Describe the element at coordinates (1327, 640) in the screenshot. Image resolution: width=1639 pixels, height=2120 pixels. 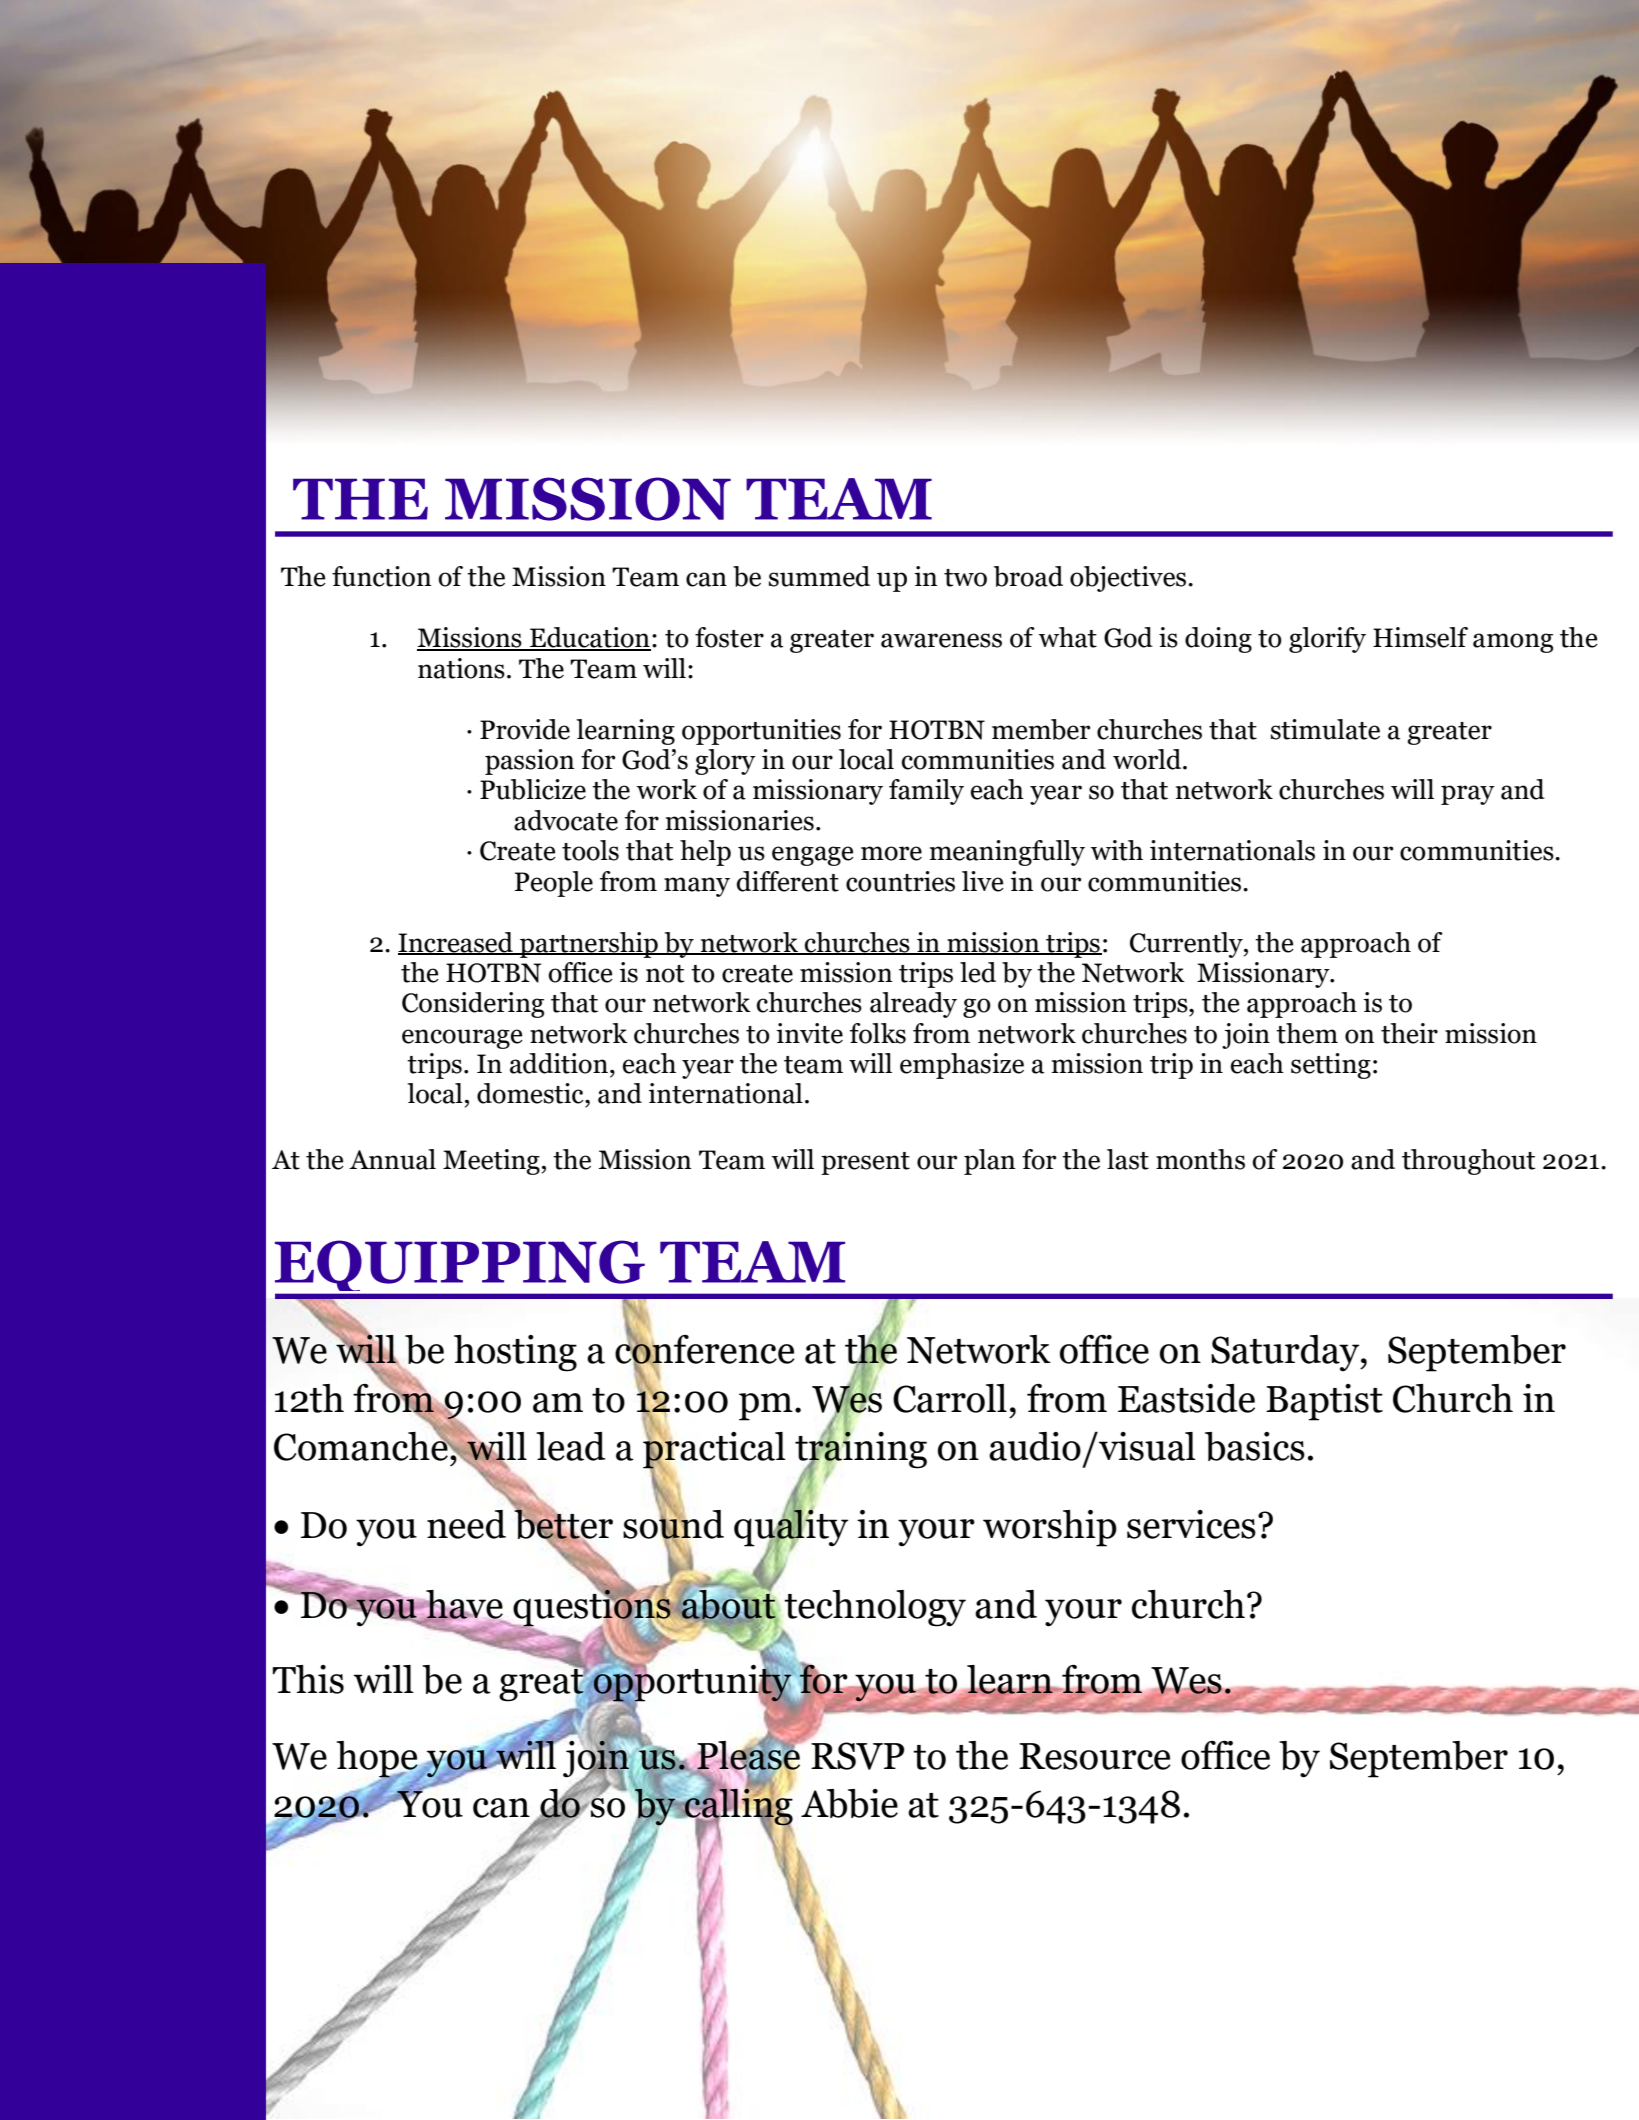
I see `glorify` at that location.
